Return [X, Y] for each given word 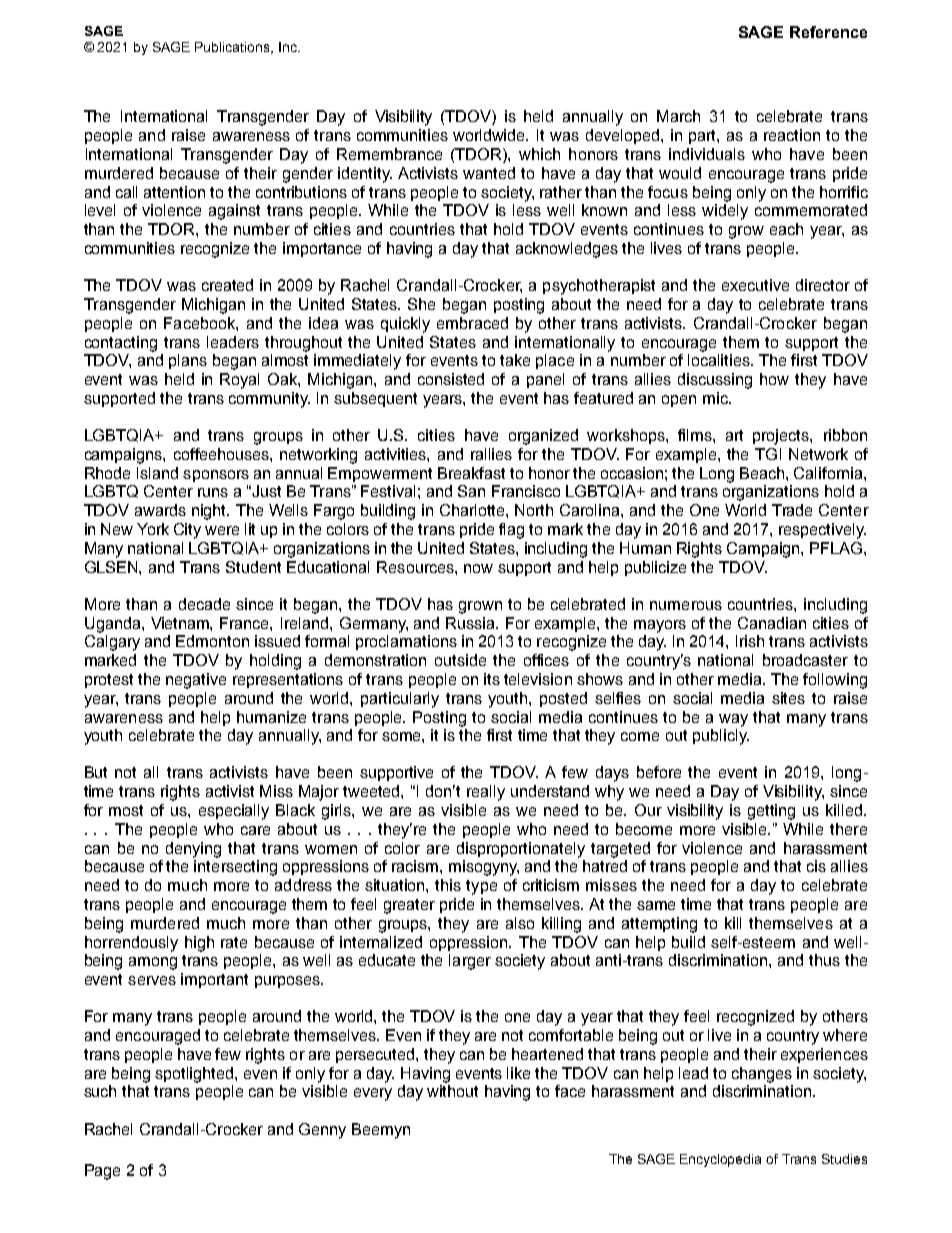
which [539, 154]
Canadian [772, 623]
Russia [472, 623]
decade [204, 604]
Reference [828, 32]
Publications [233, 48]
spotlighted [195, 1075]
